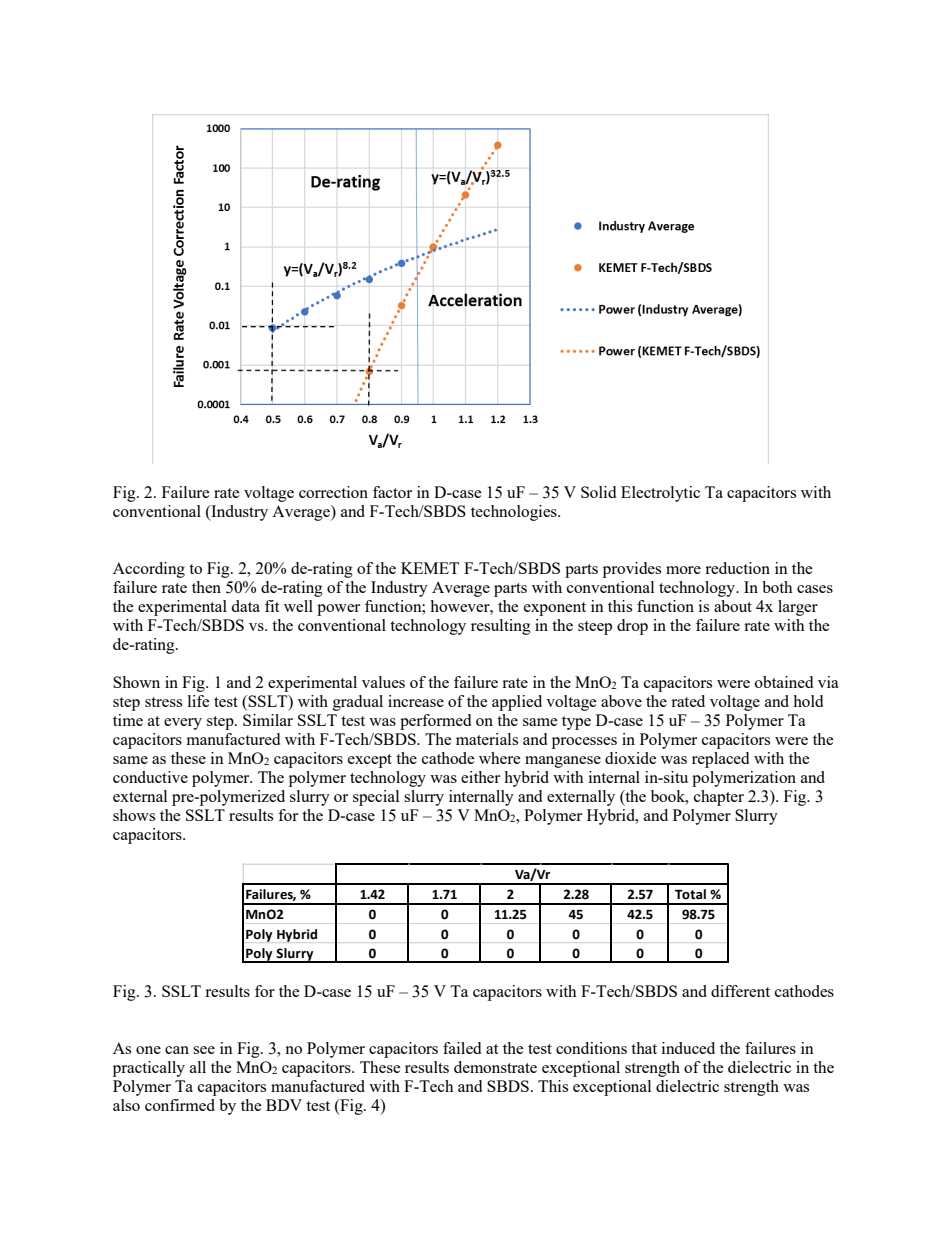 This screenshot has height=1233, width=952. I want to click on materials, so click(487, 739).
